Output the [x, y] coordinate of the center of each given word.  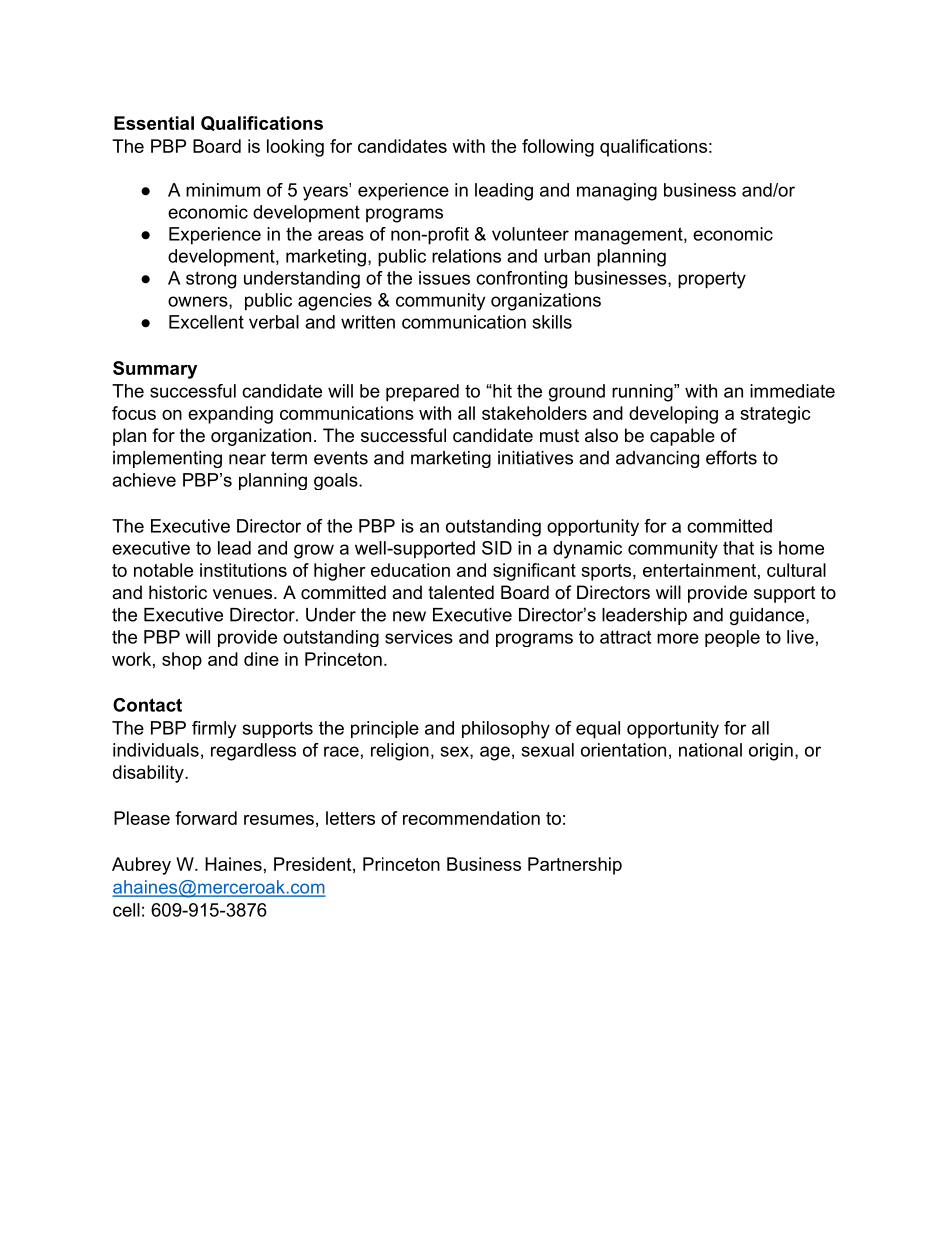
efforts [731, 457]
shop [182, 661]
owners [199, 302]
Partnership [575, 866]
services [419, 637]
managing [617, 192]
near [247, 459]
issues [444, 278]
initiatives [535, 458]
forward [206, 818]
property [712, 280]
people [732, 638]
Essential [154, 123]
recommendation [471, 818]
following [558, 148]
